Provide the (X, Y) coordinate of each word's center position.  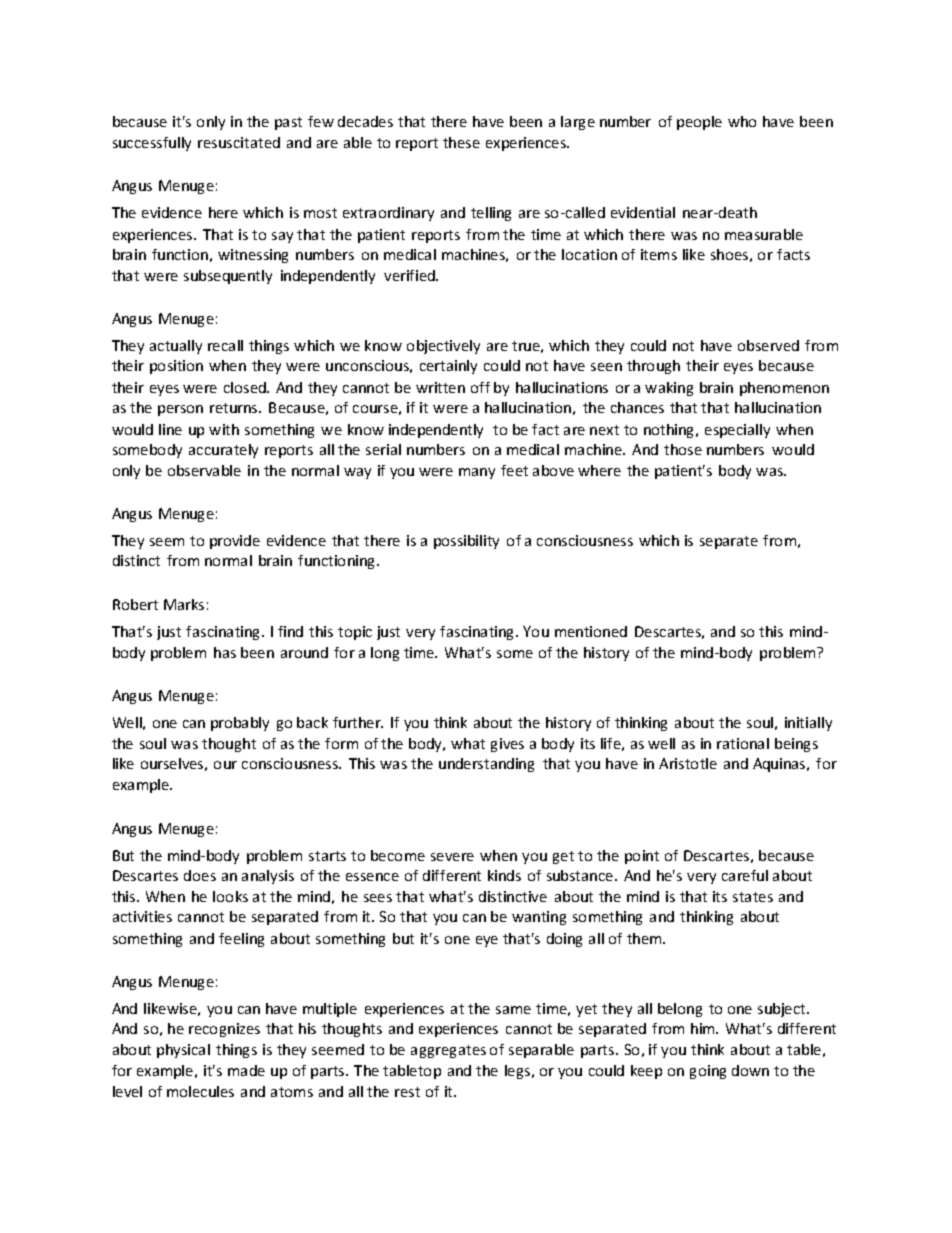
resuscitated (239, 142)
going (708, 1072)
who (742, 121)
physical (183, 1051)
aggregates (448, 1051)
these (461, 142)
